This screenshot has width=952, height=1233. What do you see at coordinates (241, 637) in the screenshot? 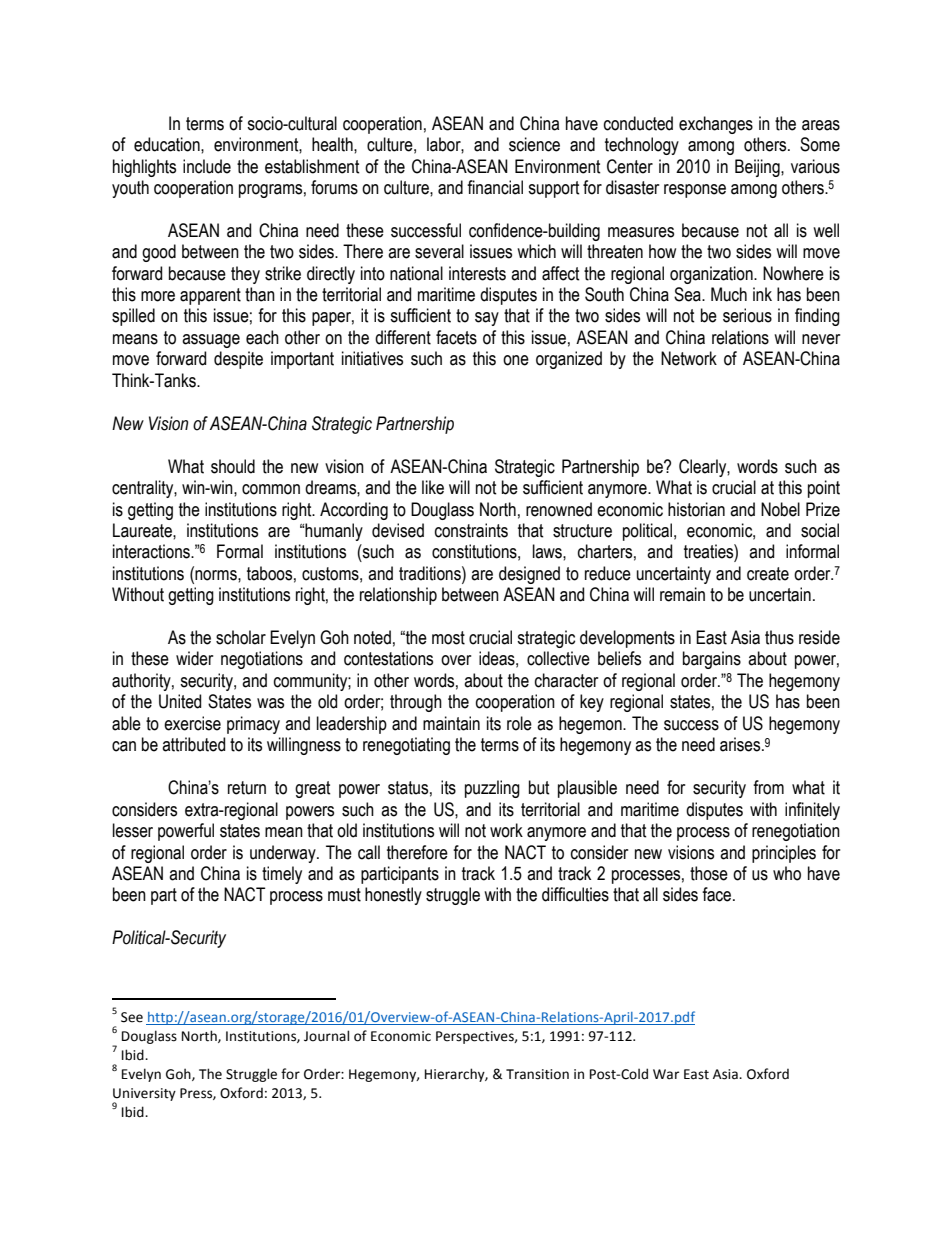
I see `scholar` at bounding box center [241, 637].
